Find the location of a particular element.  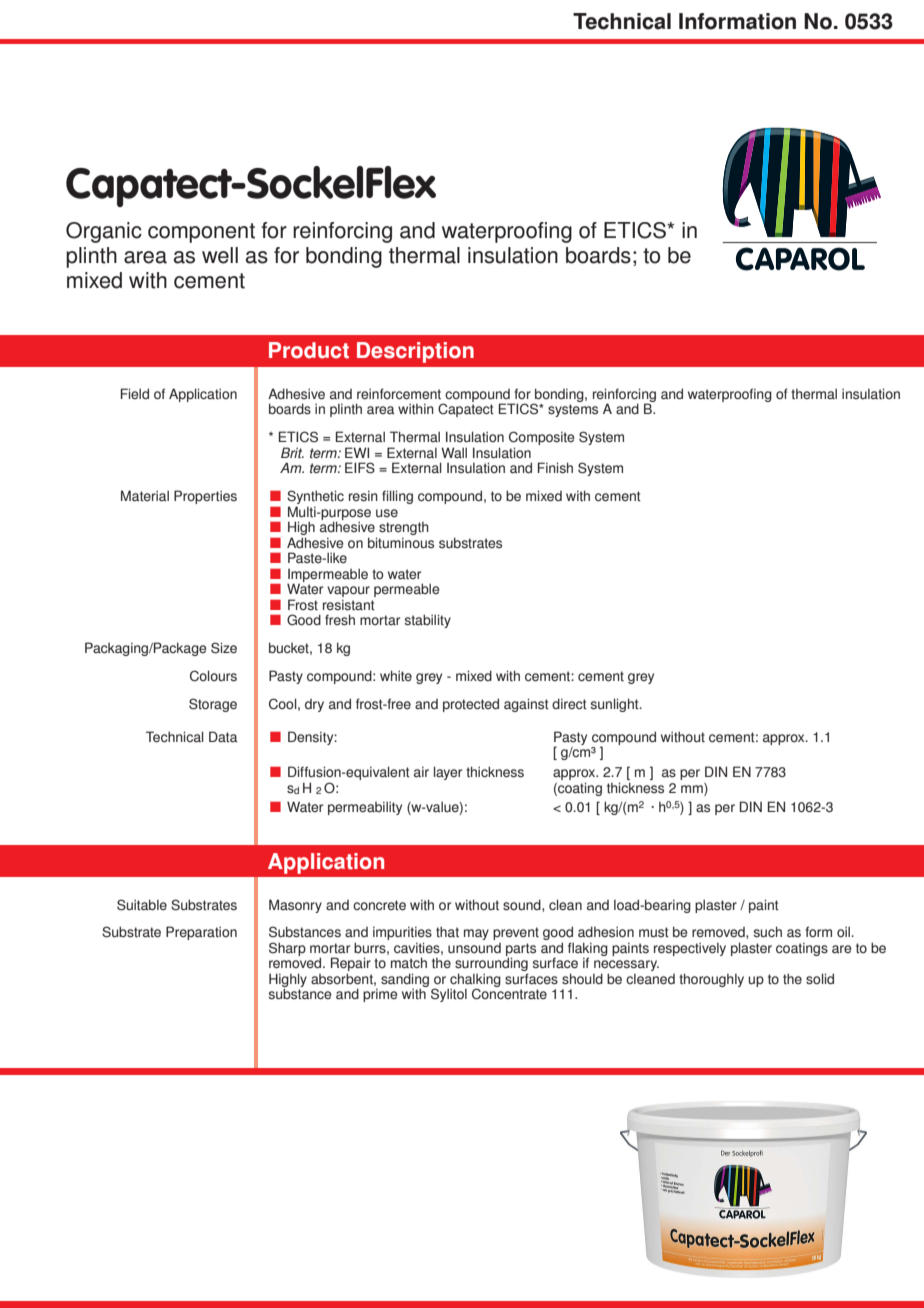

well is located at coordinates (220, 255).
